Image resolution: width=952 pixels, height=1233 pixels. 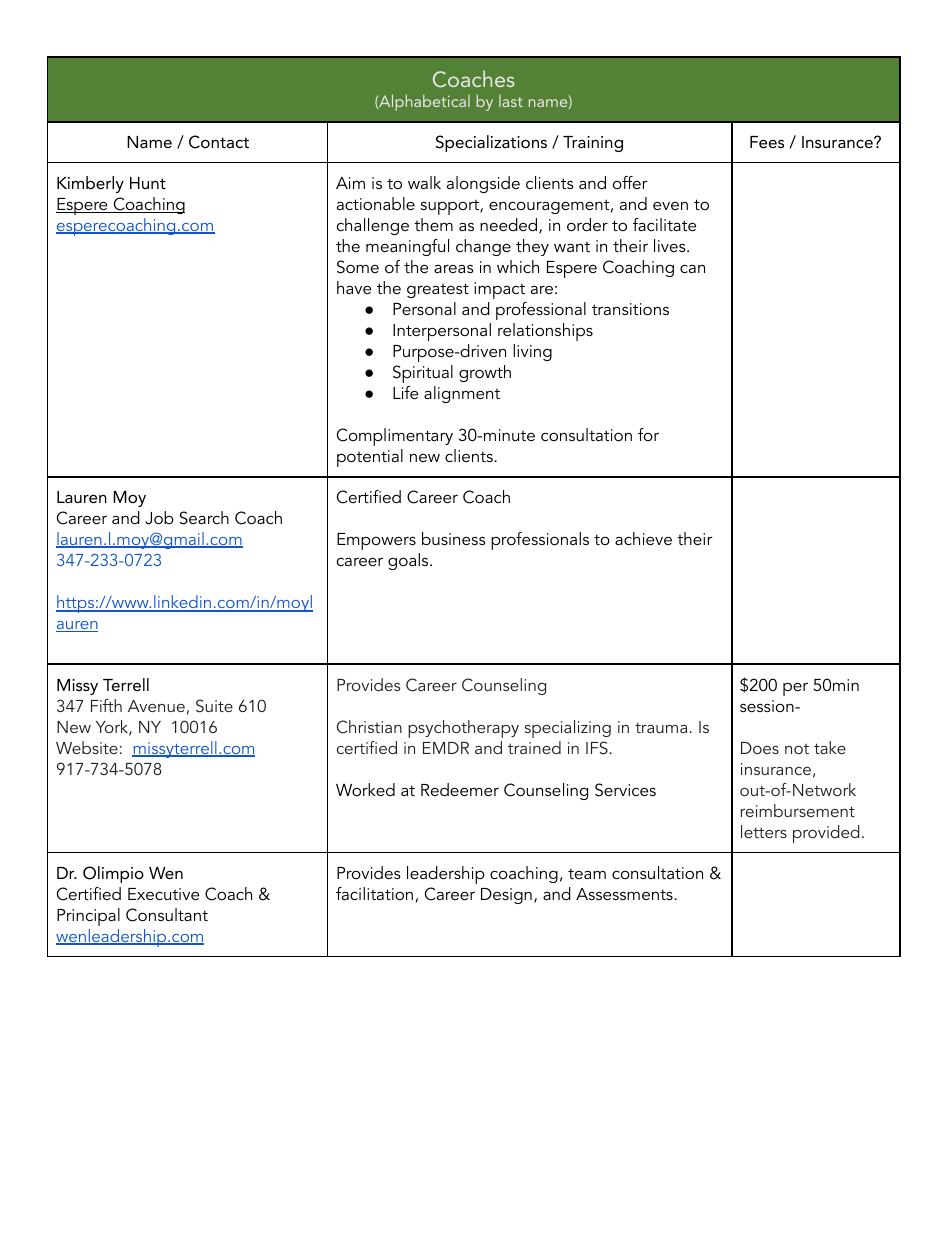 I want to click on Fees, so click(x=767, y=142).
